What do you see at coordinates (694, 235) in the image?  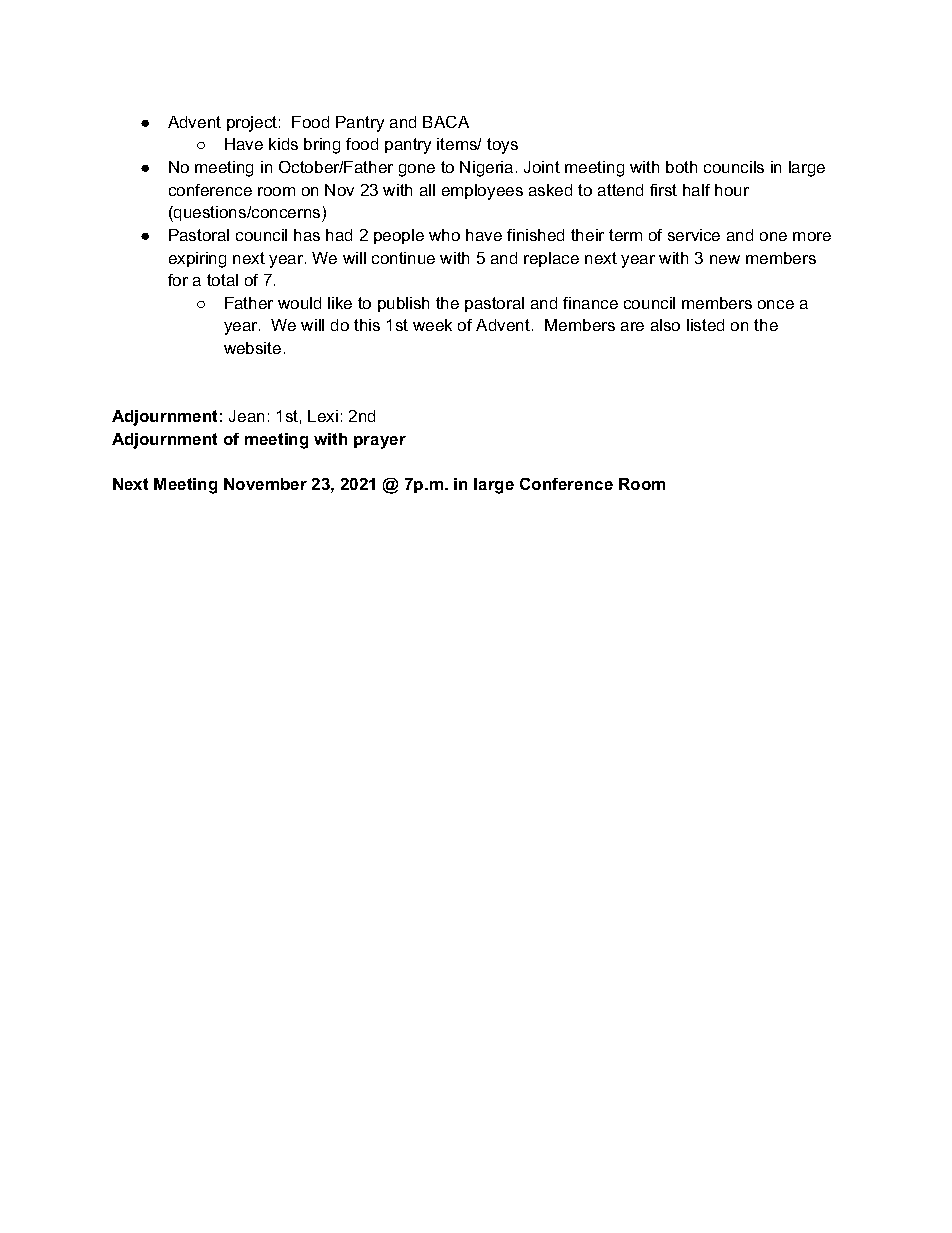 I see `service` at bounding box center [694, 235].
